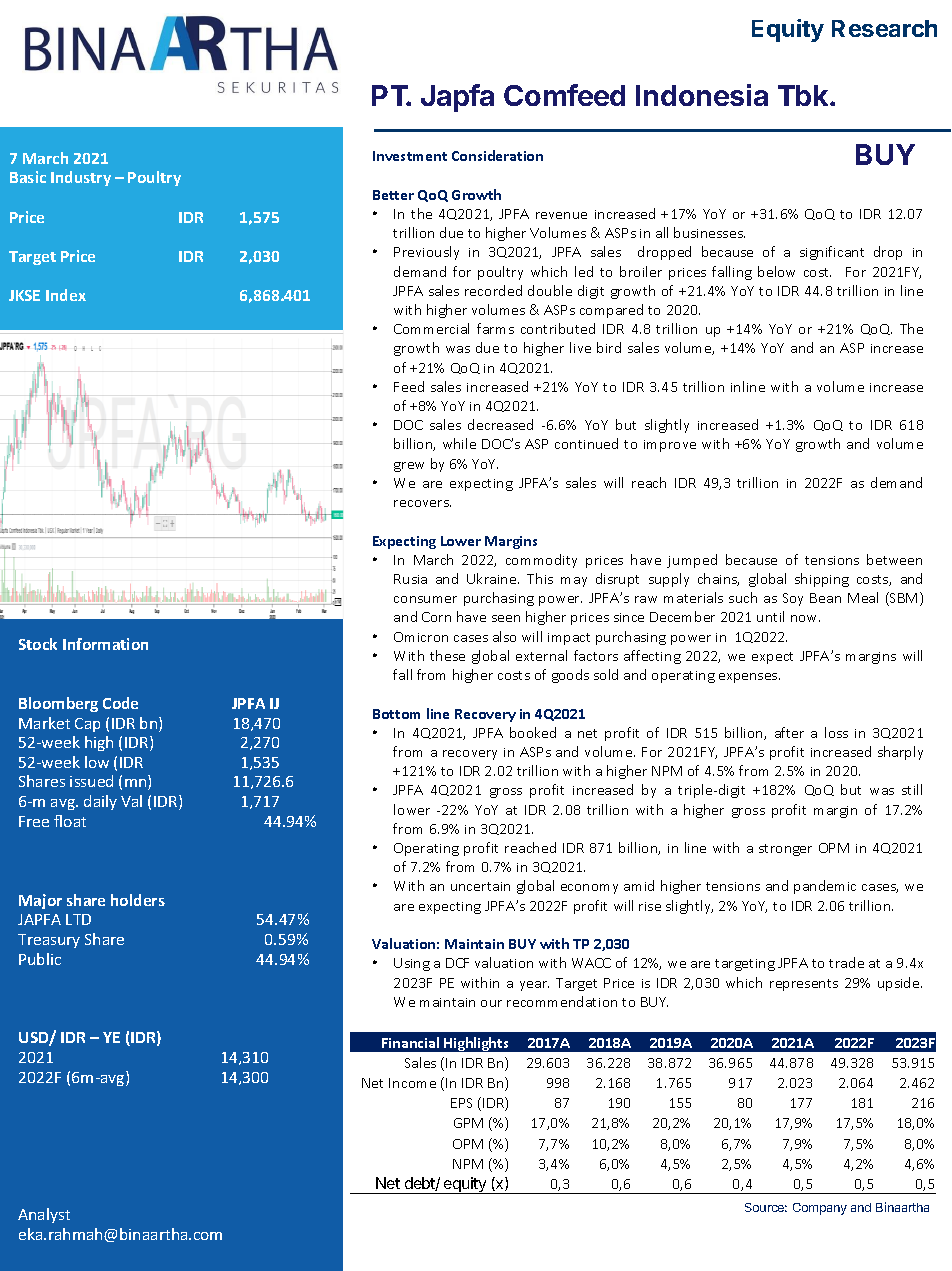  What do you see at coordinates (480, 886) in the screenshot?
I see `uncertain` at bounding box center [480, 886].
